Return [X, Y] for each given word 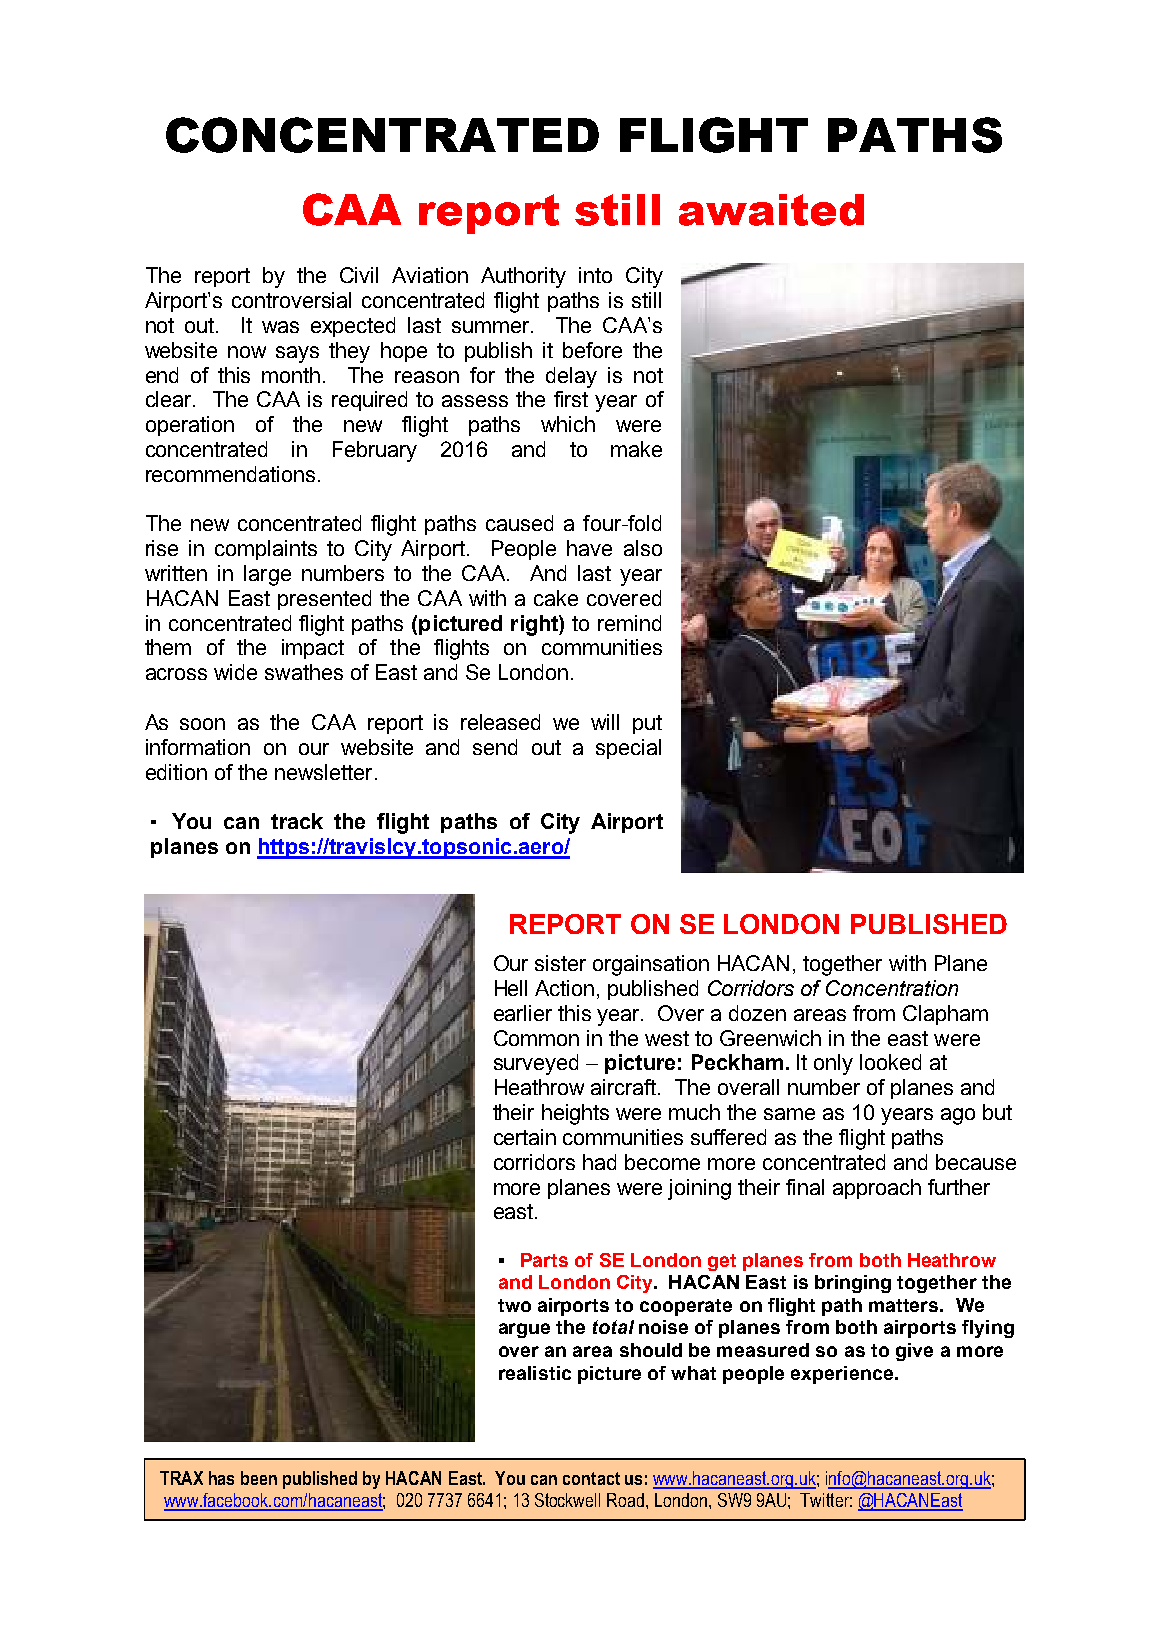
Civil [359, 275]
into [595, 275]
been [259, 1478]
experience [843, 1375]
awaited [771, 210]
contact [591, 1478]
